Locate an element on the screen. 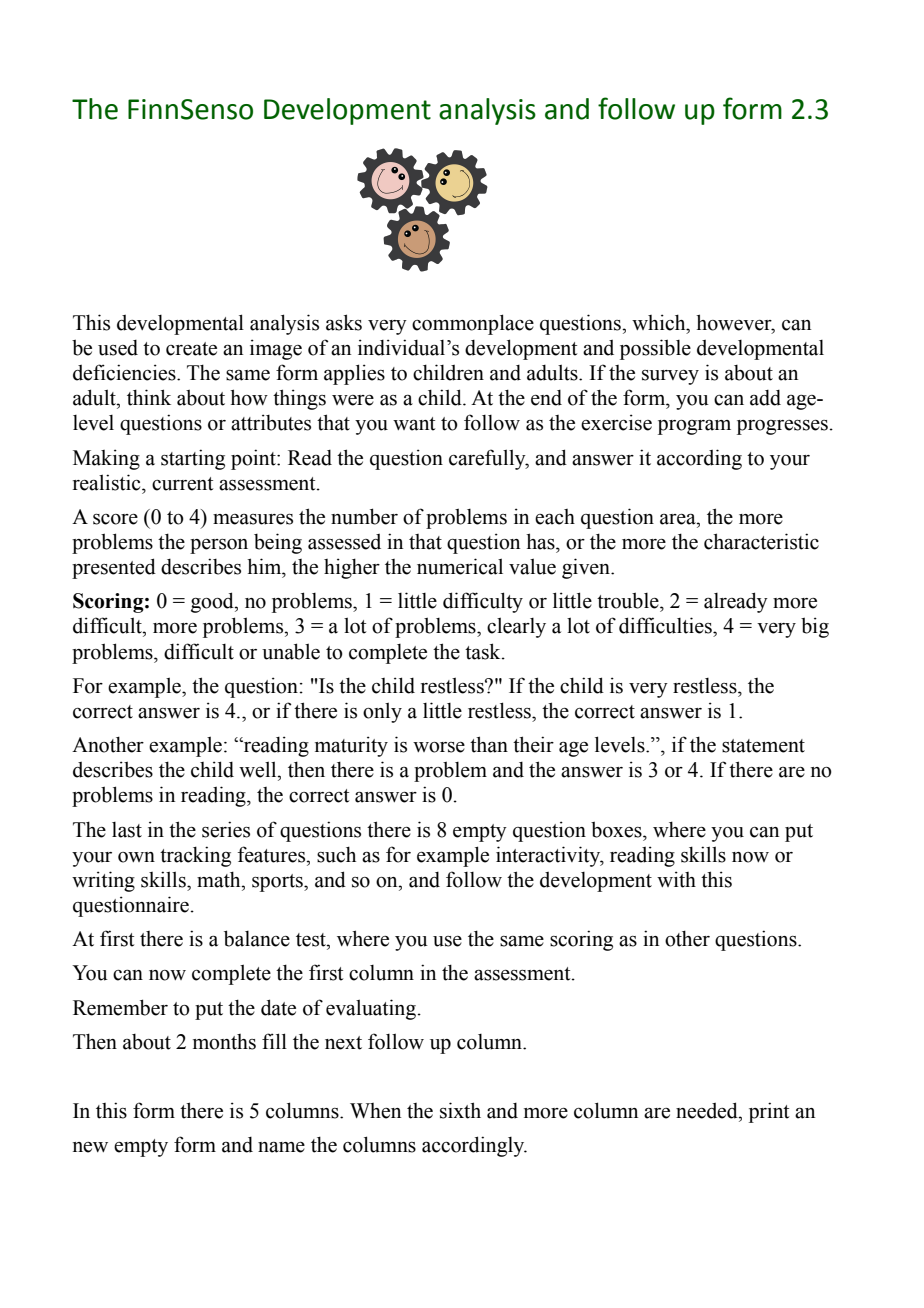 This screenshot has height=1308, width=924. create is located at coordinates (191, 349).
